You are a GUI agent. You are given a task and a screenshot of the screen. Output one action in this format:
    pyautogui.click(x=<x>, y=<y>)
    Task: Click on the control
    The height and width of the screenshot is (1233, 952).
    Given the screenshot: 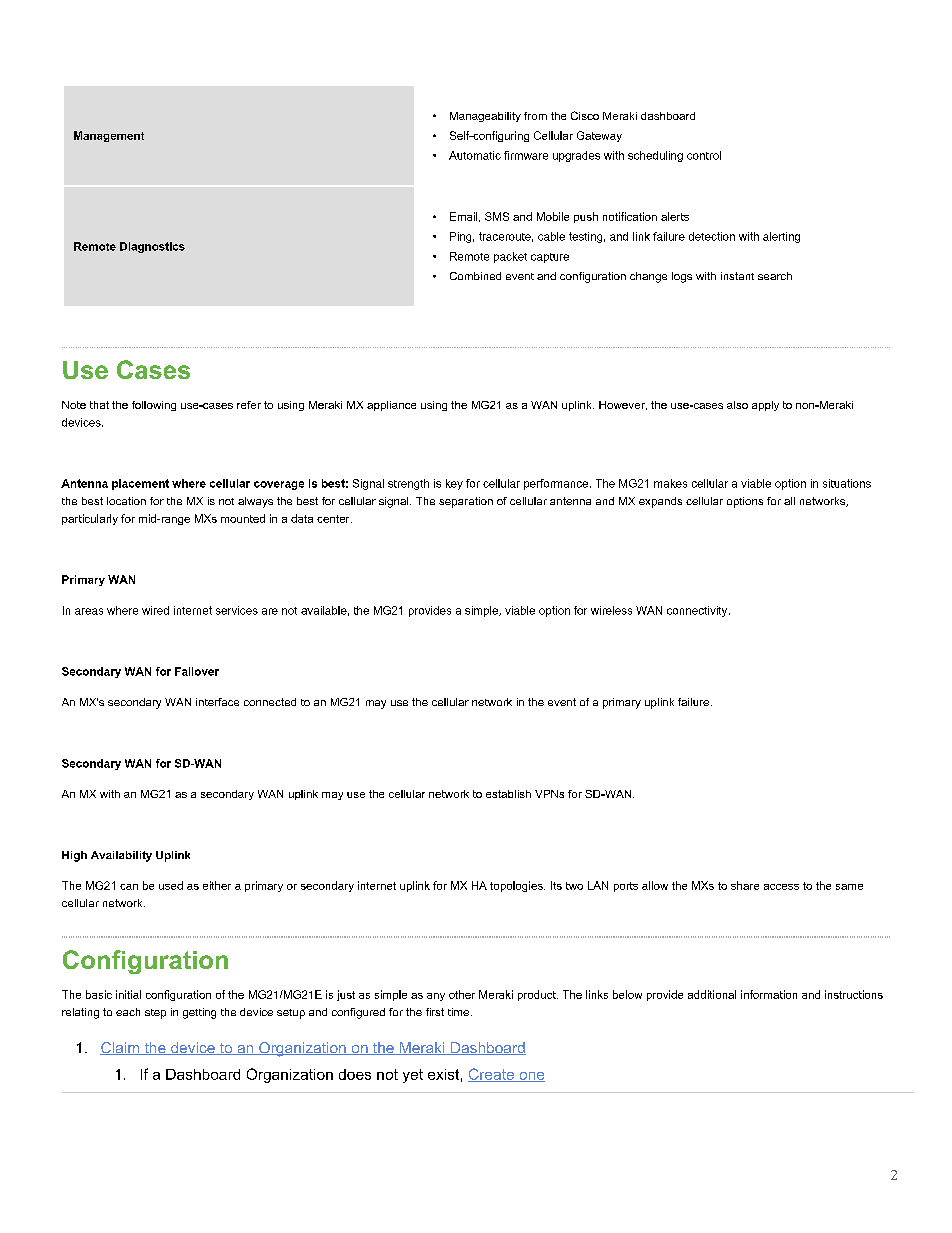 What is the action you would take?
    pyautogui.click(x=704, y=155)
